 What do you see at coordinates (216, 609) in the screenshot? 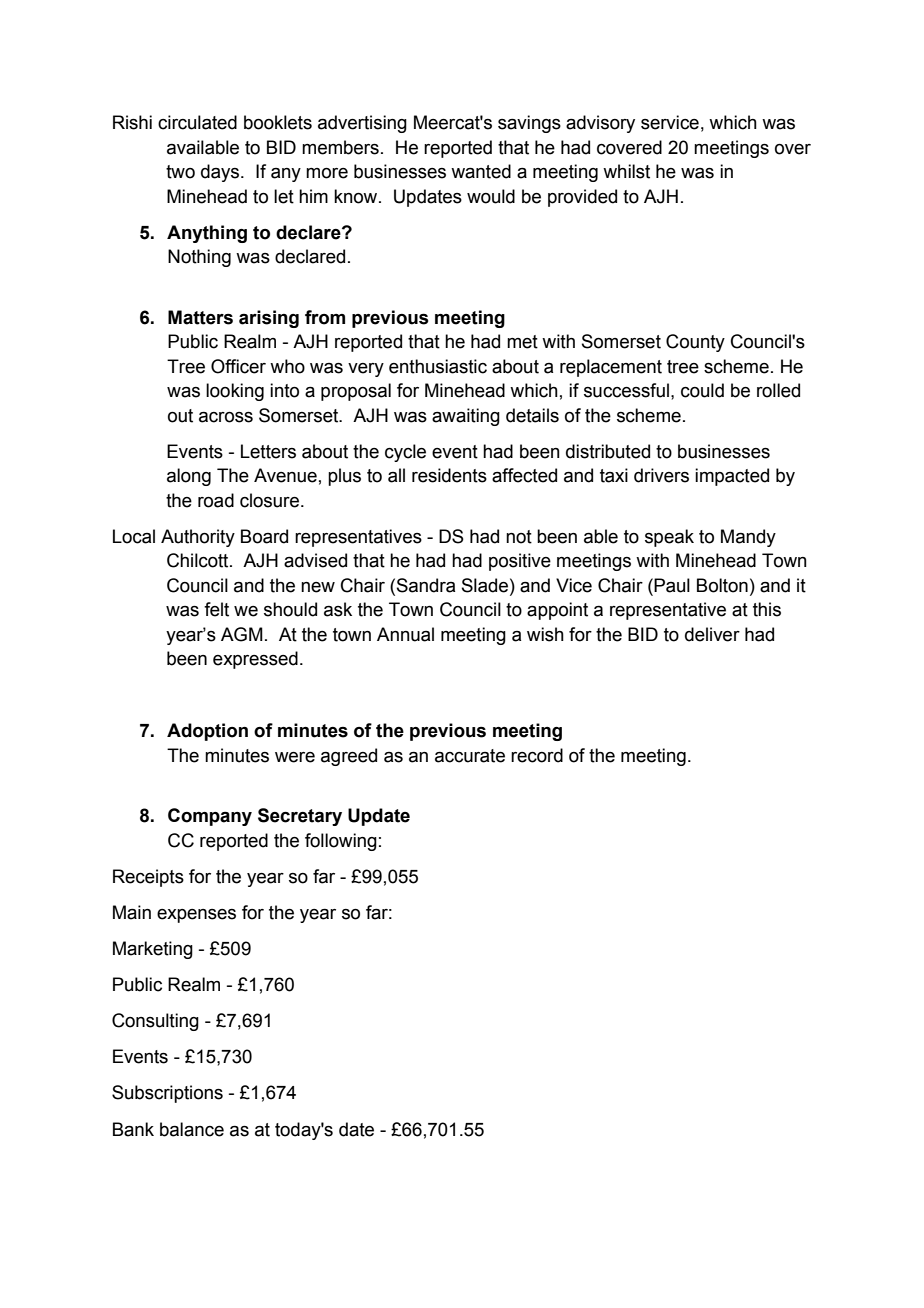
I see `felt` at bounding box center [216, 609].
